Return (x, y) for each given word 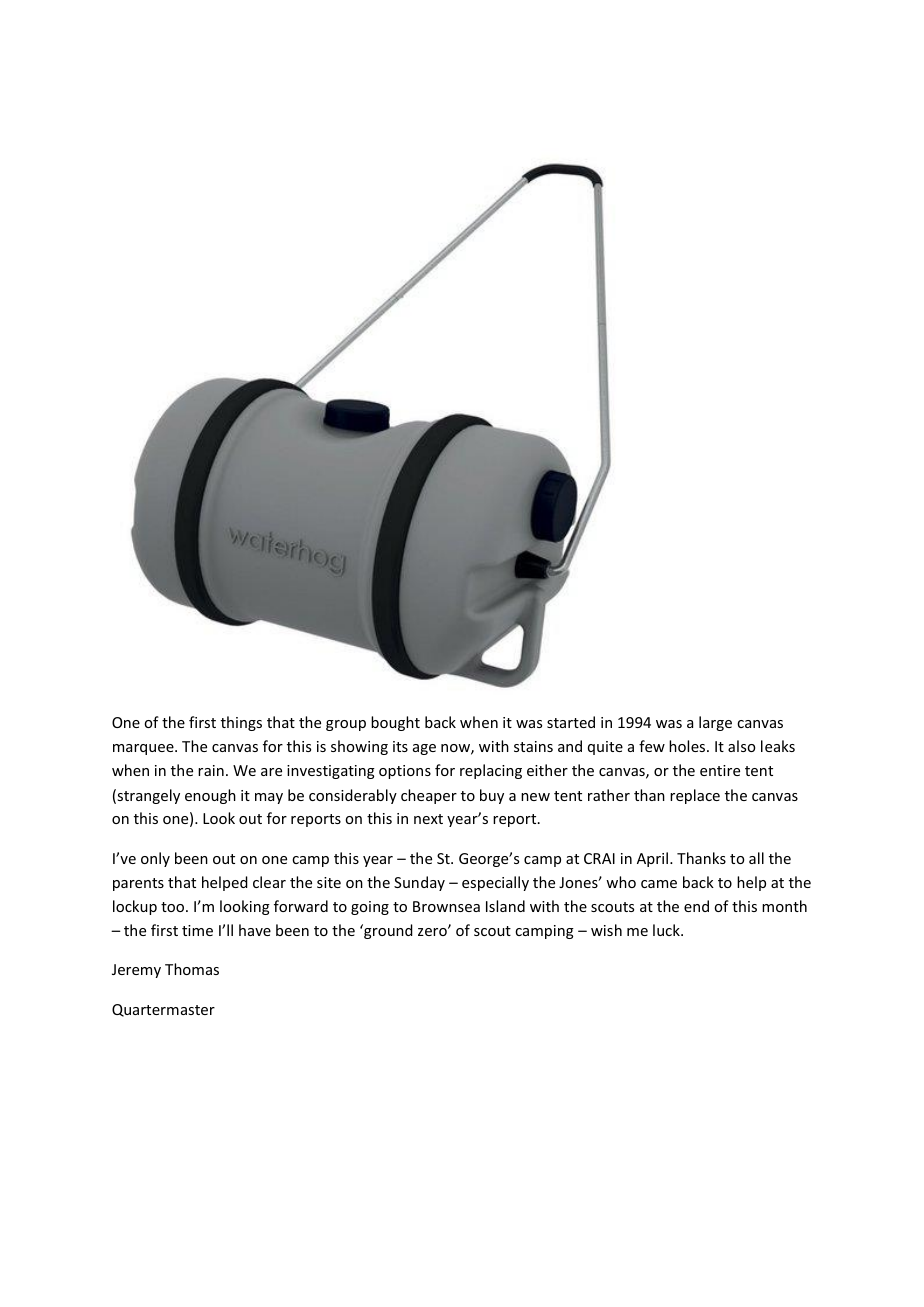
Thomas (192, 969)
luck (667, 930)
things (241, 723)
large (715, 723)
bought (395, 723)
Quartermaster (163, 1010)
